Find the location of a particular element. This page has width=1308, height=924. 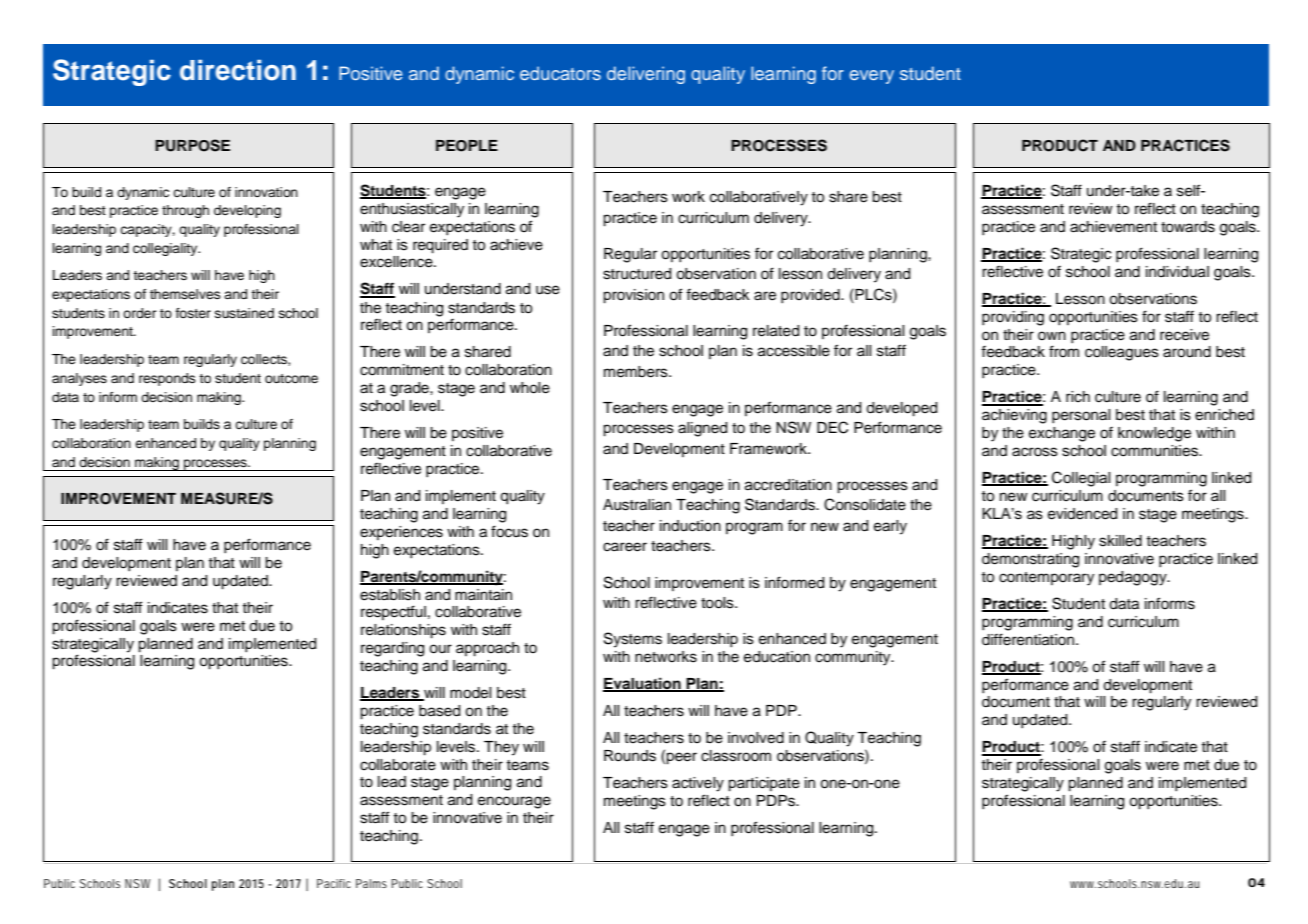

Pacific is located at coordinates (334, 883).
